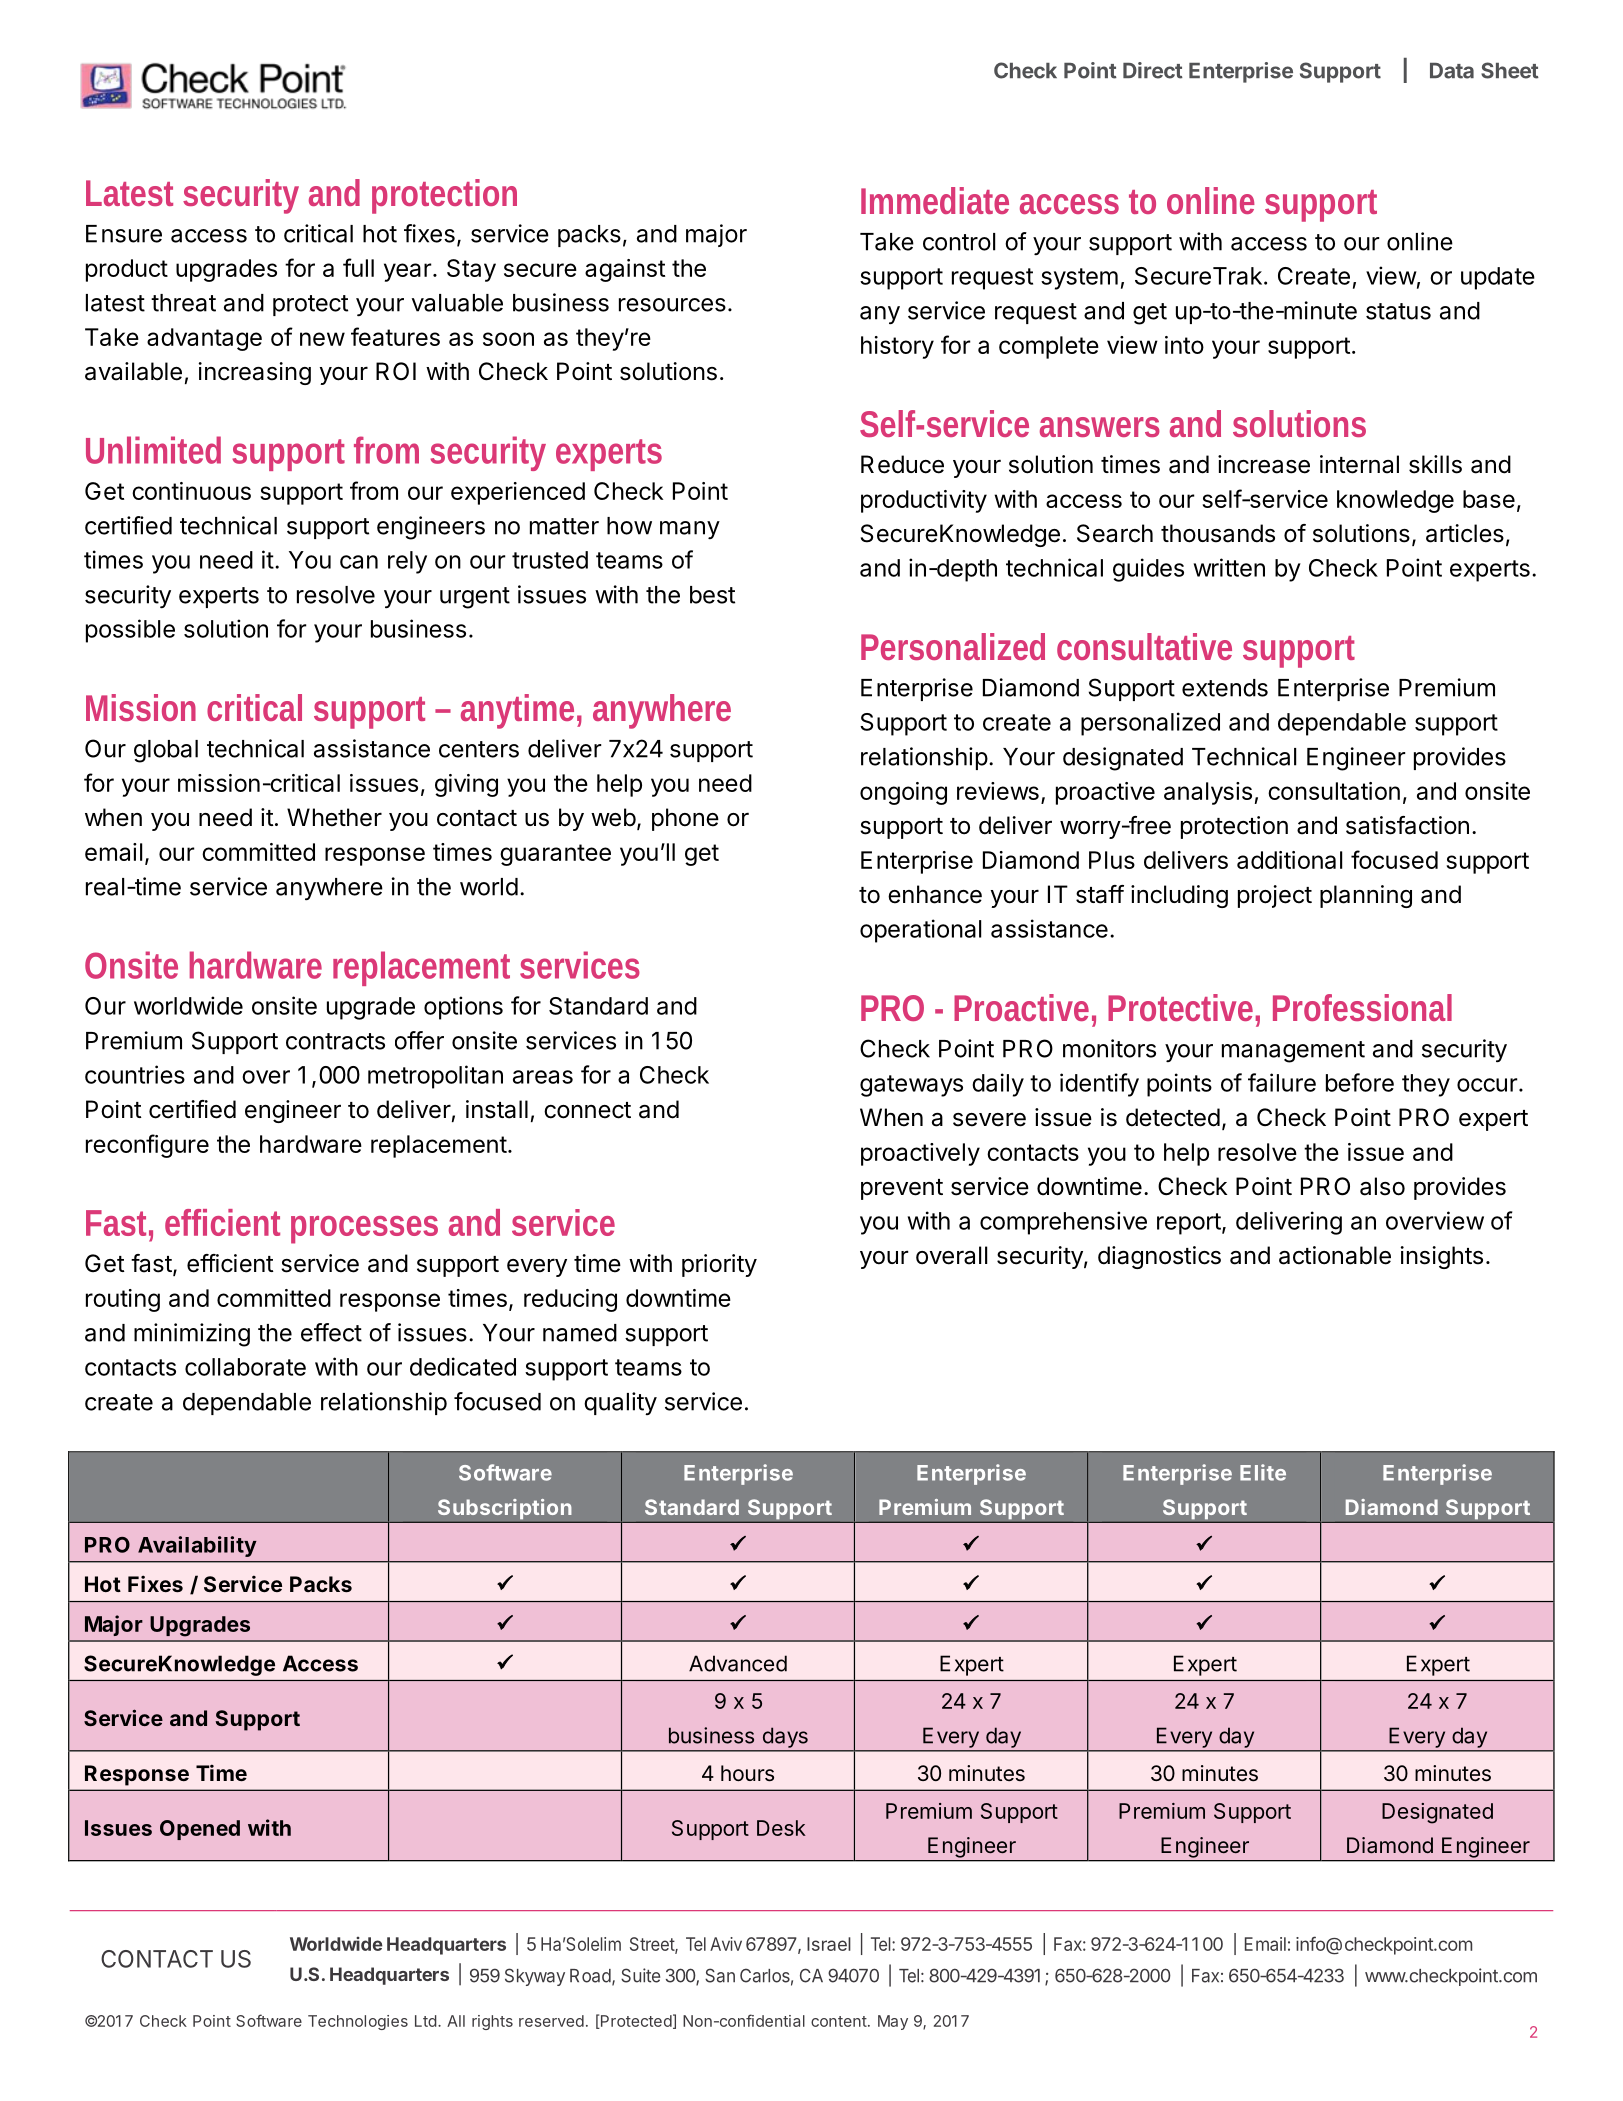  I want to click on full, so click(358, 267).
